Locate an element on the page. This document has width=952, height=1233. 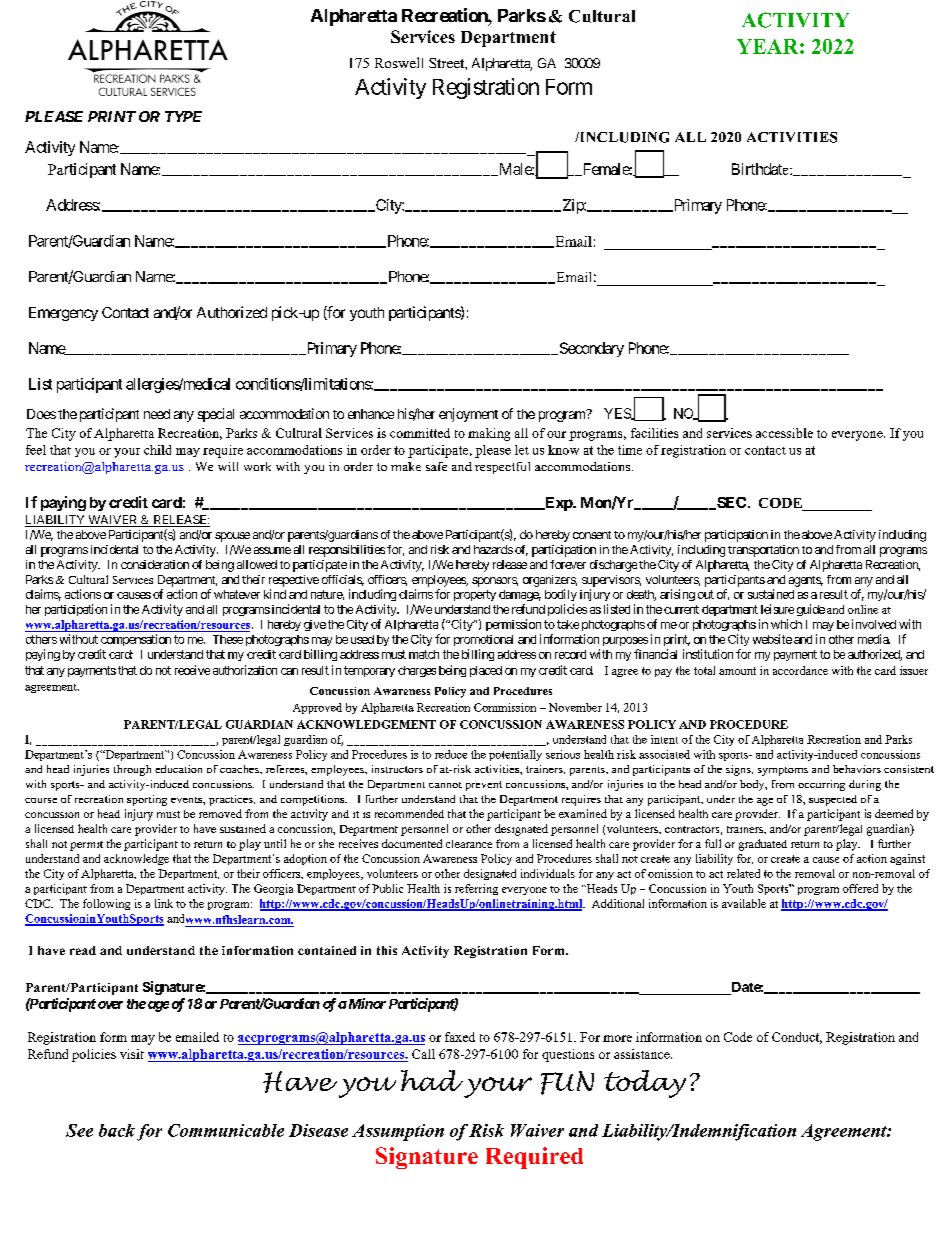
back is located at coordinates (117, 1130).
